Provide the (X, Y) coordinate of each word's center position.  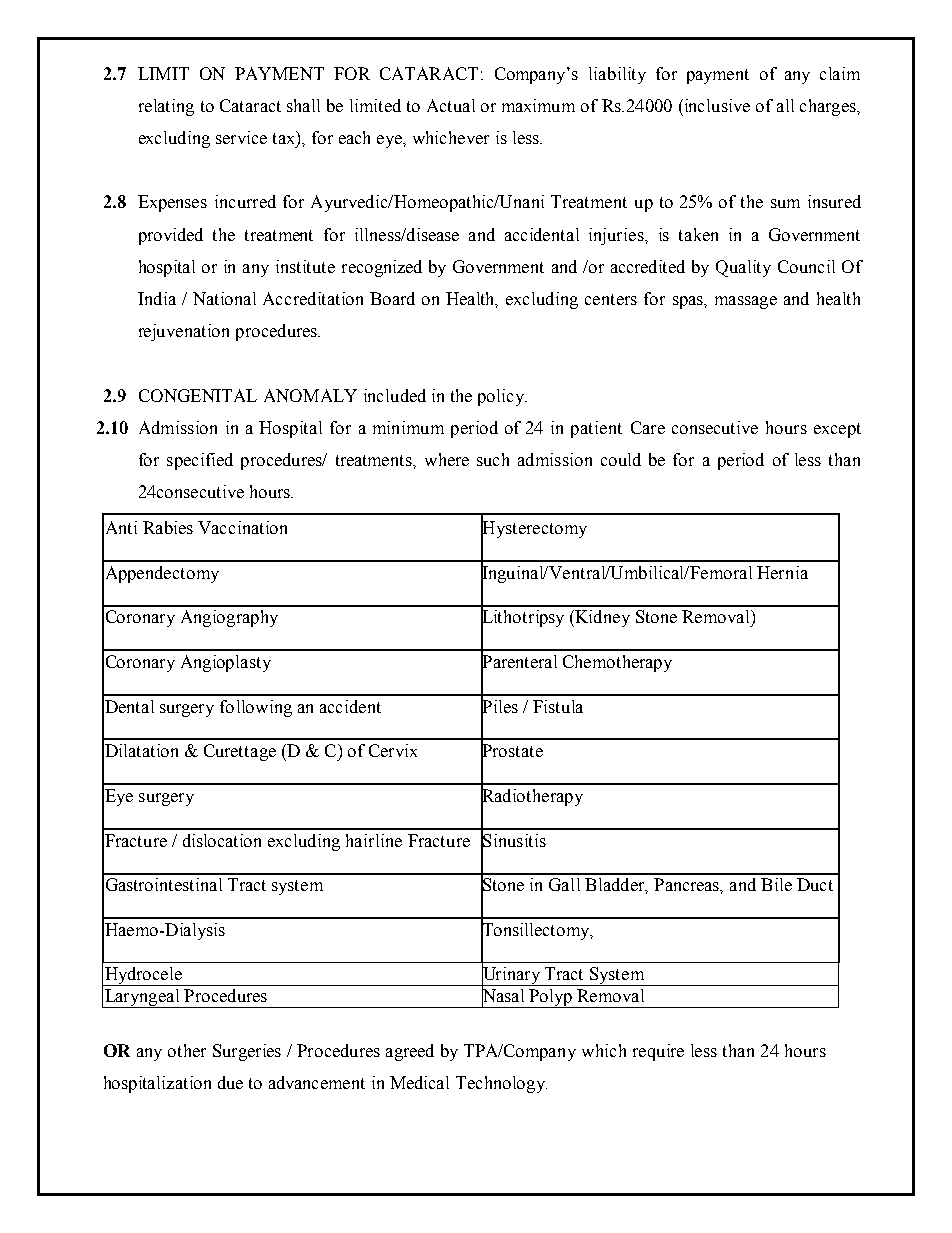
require (658, 1052)
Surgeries (247, 1052)
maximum (538, 105)
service (241, 137)
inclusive (716, 105)
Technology (501, 1084)
